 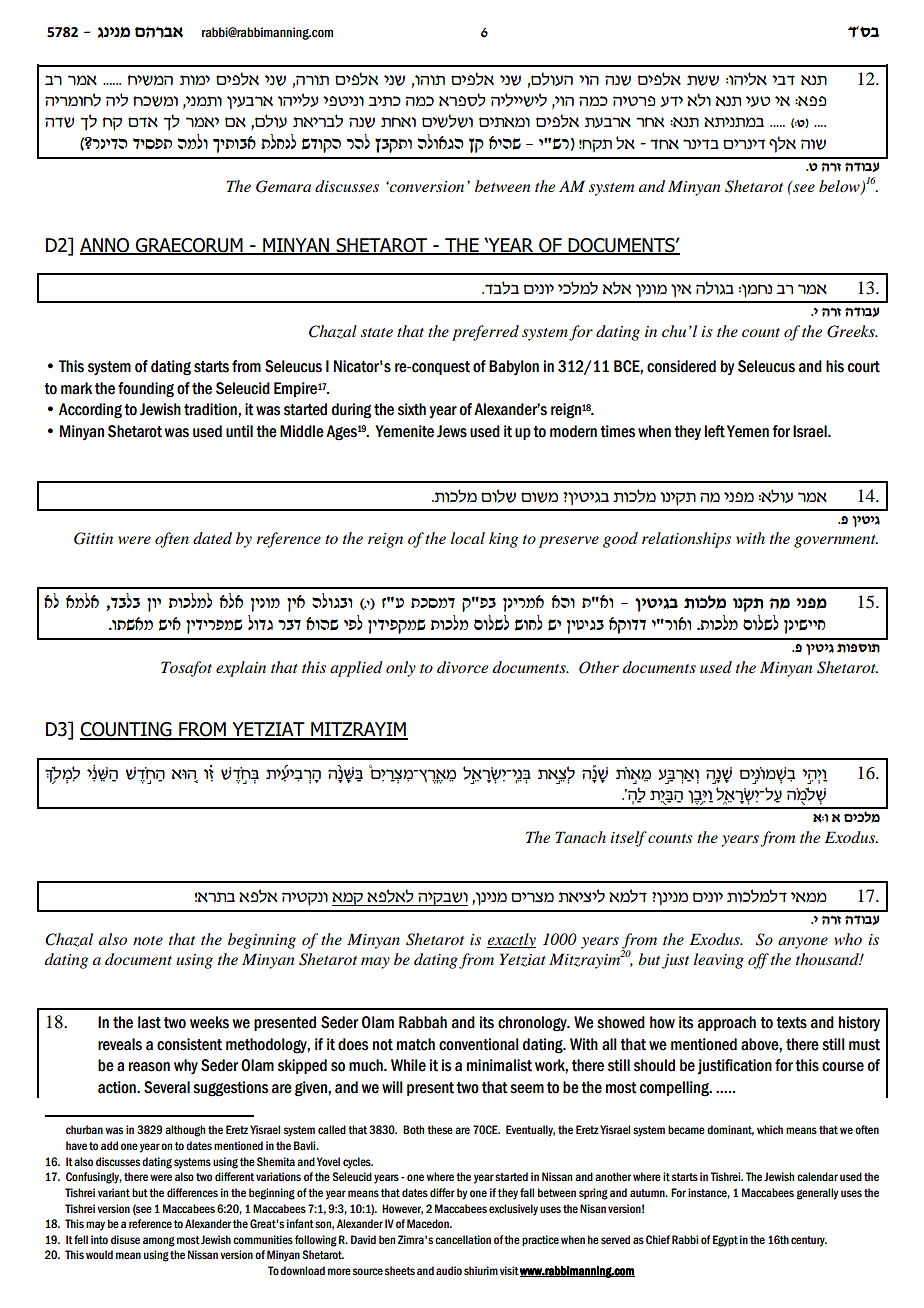 What do you see at coordinates (195, 80) in the page?
I see `zeni` at bounding box center [195, 80].
